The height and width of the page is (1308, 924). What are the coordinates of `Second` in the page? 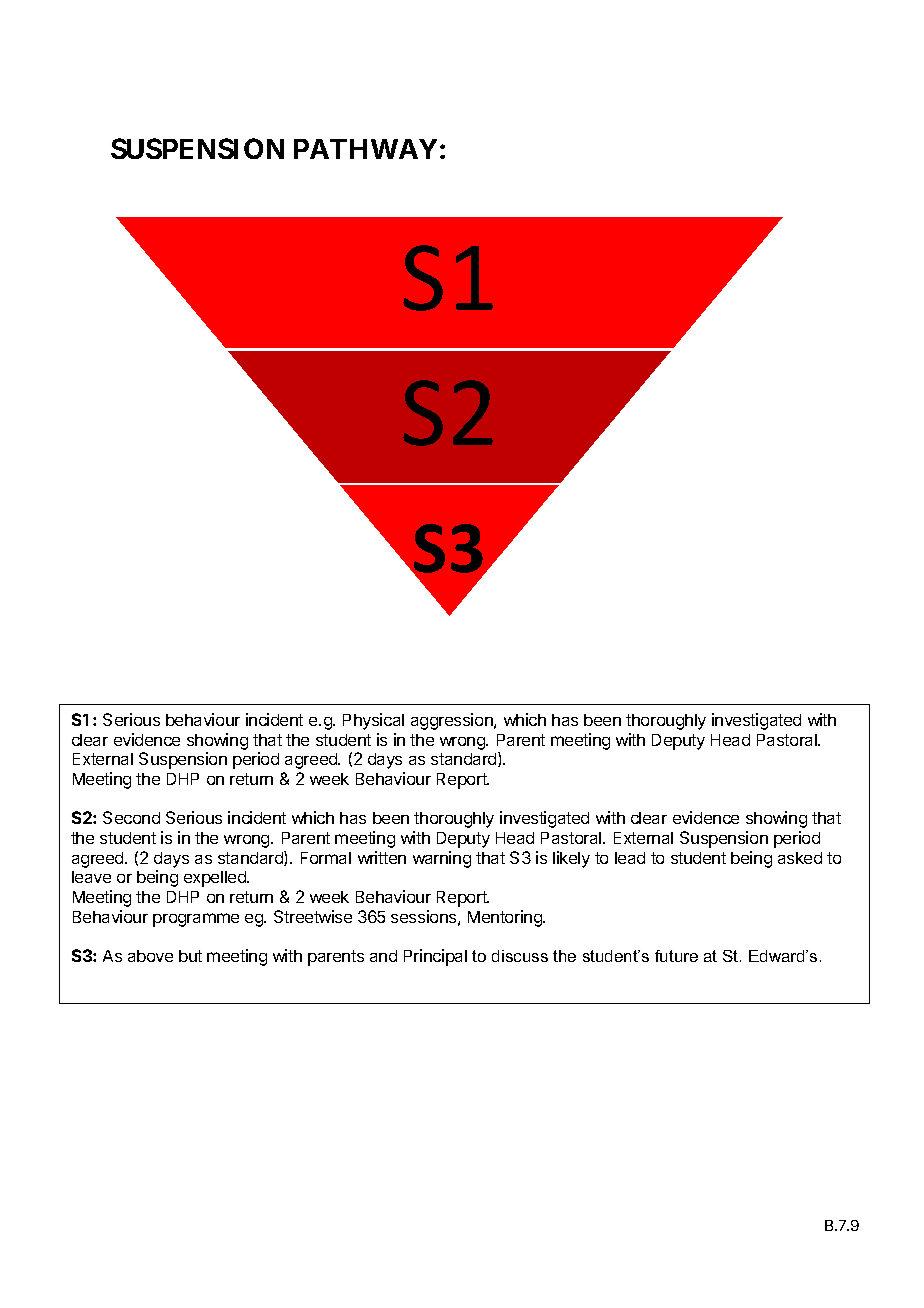 It's located at (131, 817).
